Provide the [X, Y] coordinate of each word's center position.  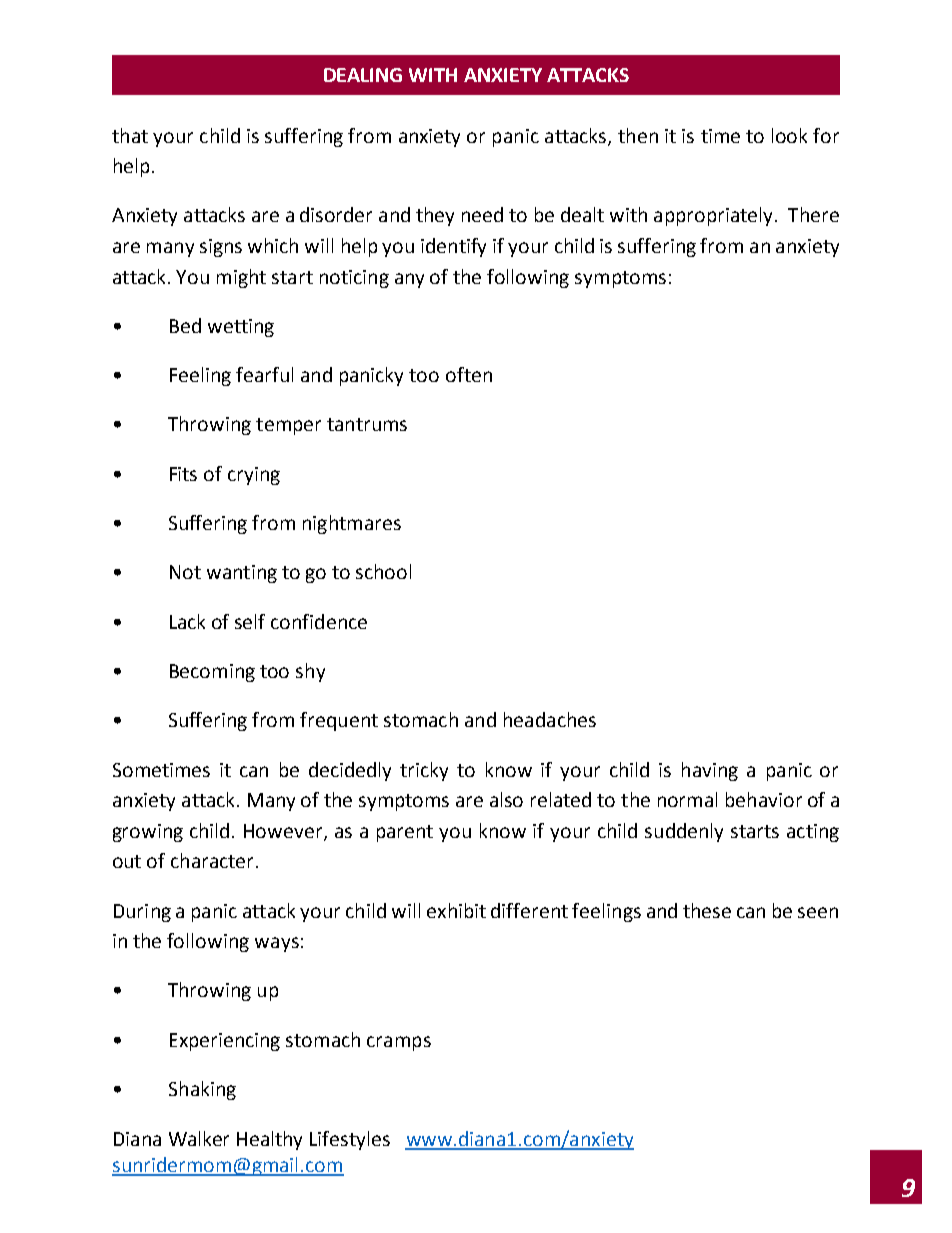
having [710, 771]
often [469, 374]
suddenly [684, 832]
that [130, 135]
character [212, 860]
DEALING [363, 75]
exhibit [456, 910]
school [383, 571]
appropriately [715, 216]
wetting [241, 328]
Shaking [202, 1090]
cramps [399, 1043]
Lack [187, 621]
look [789, 135]
